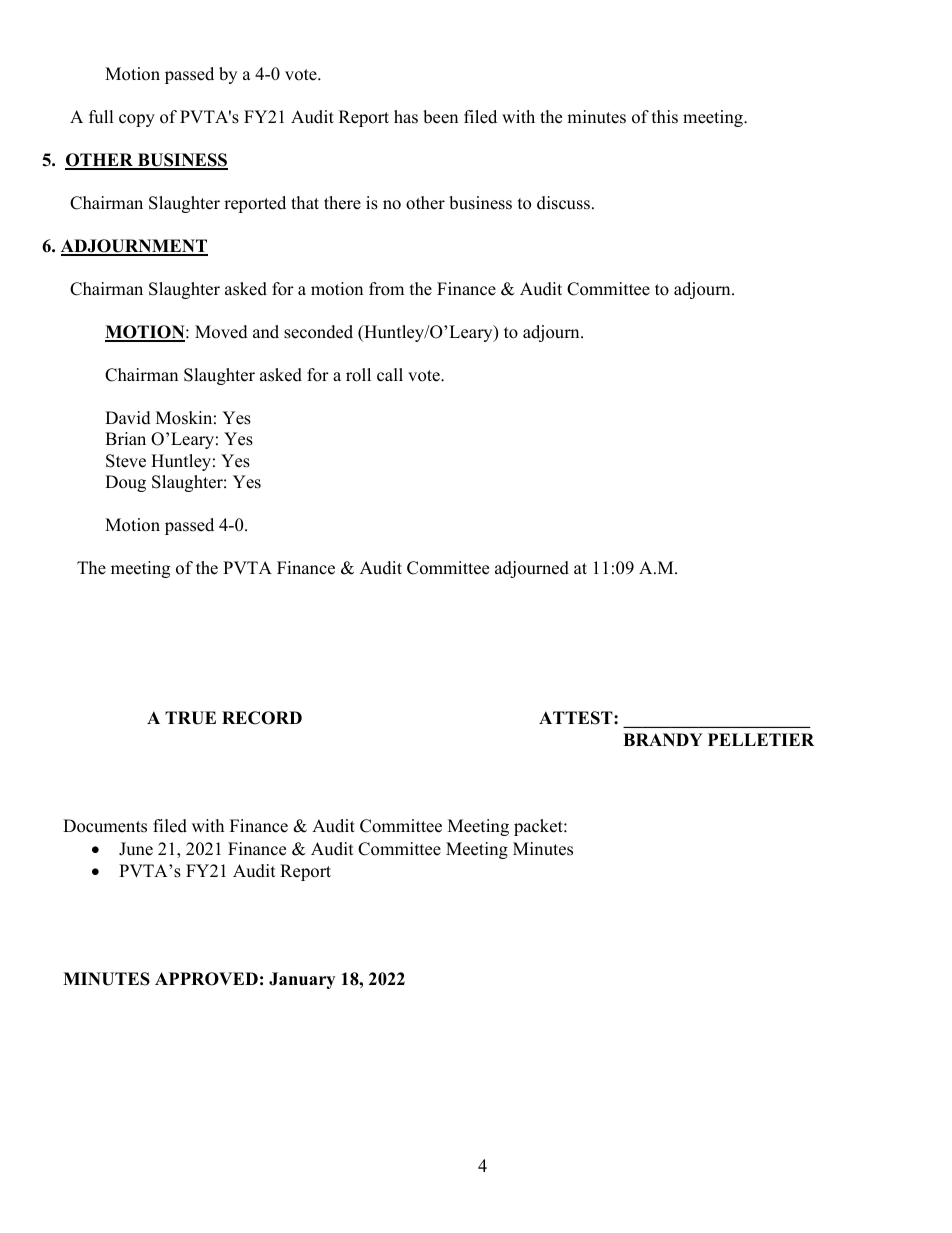 This screenshot has width=952, height=1233. Describe the element at coordinates (665, 117) in the screenshot. I see `this` at that location.
